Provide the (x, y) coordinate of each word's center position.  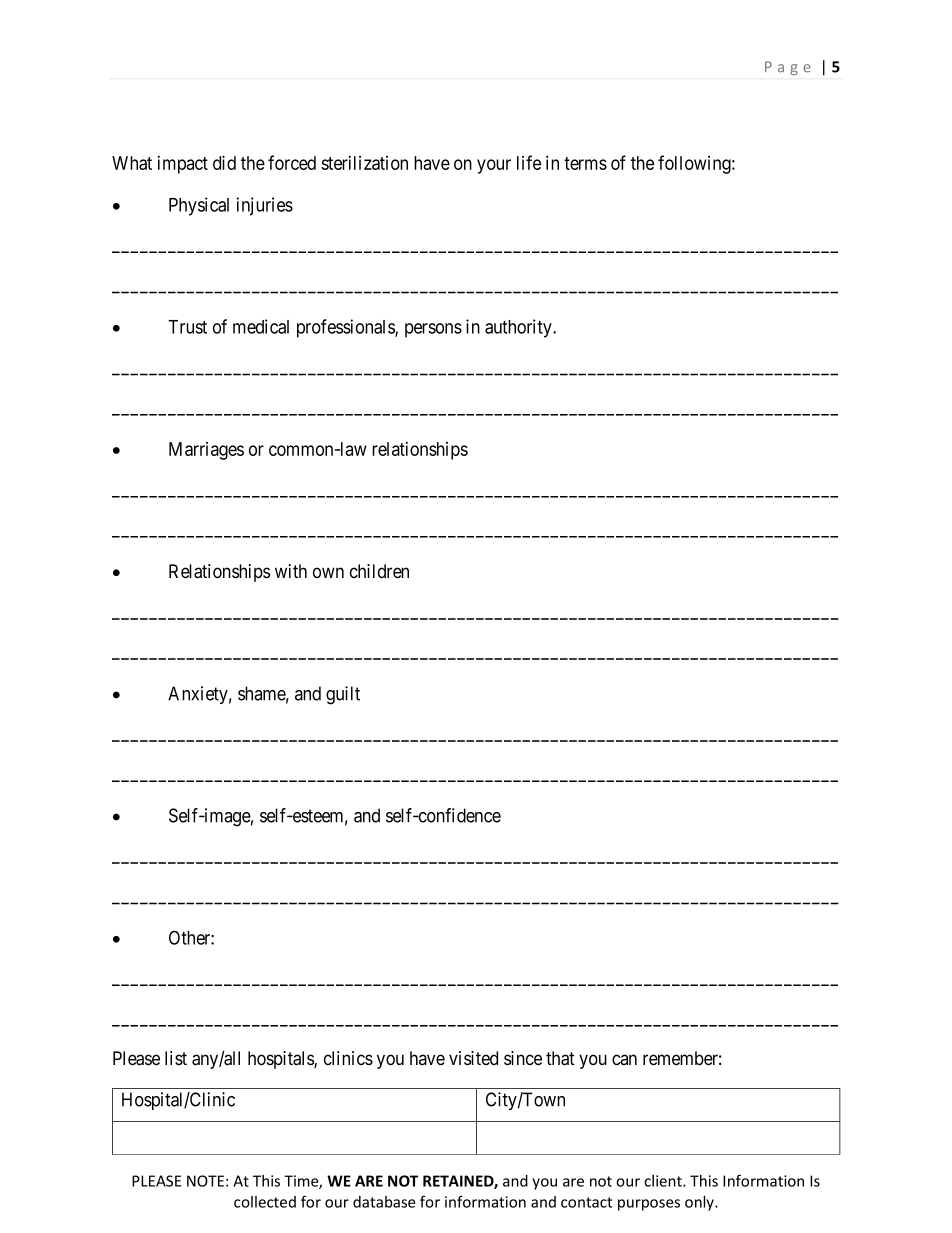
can (624, 1060)
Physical (199, 206)
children (379, 571)
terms (585, 163)
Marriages (206, 451)
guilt (343, 695)
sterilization (364, 163)
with (291, 571)
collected (265, 1202)
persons (433, 330)
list (176, 1058)
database (384, 1202)
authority (519, 328)
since (523, 1058)
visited (473, 1058)
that (560, 1058)
